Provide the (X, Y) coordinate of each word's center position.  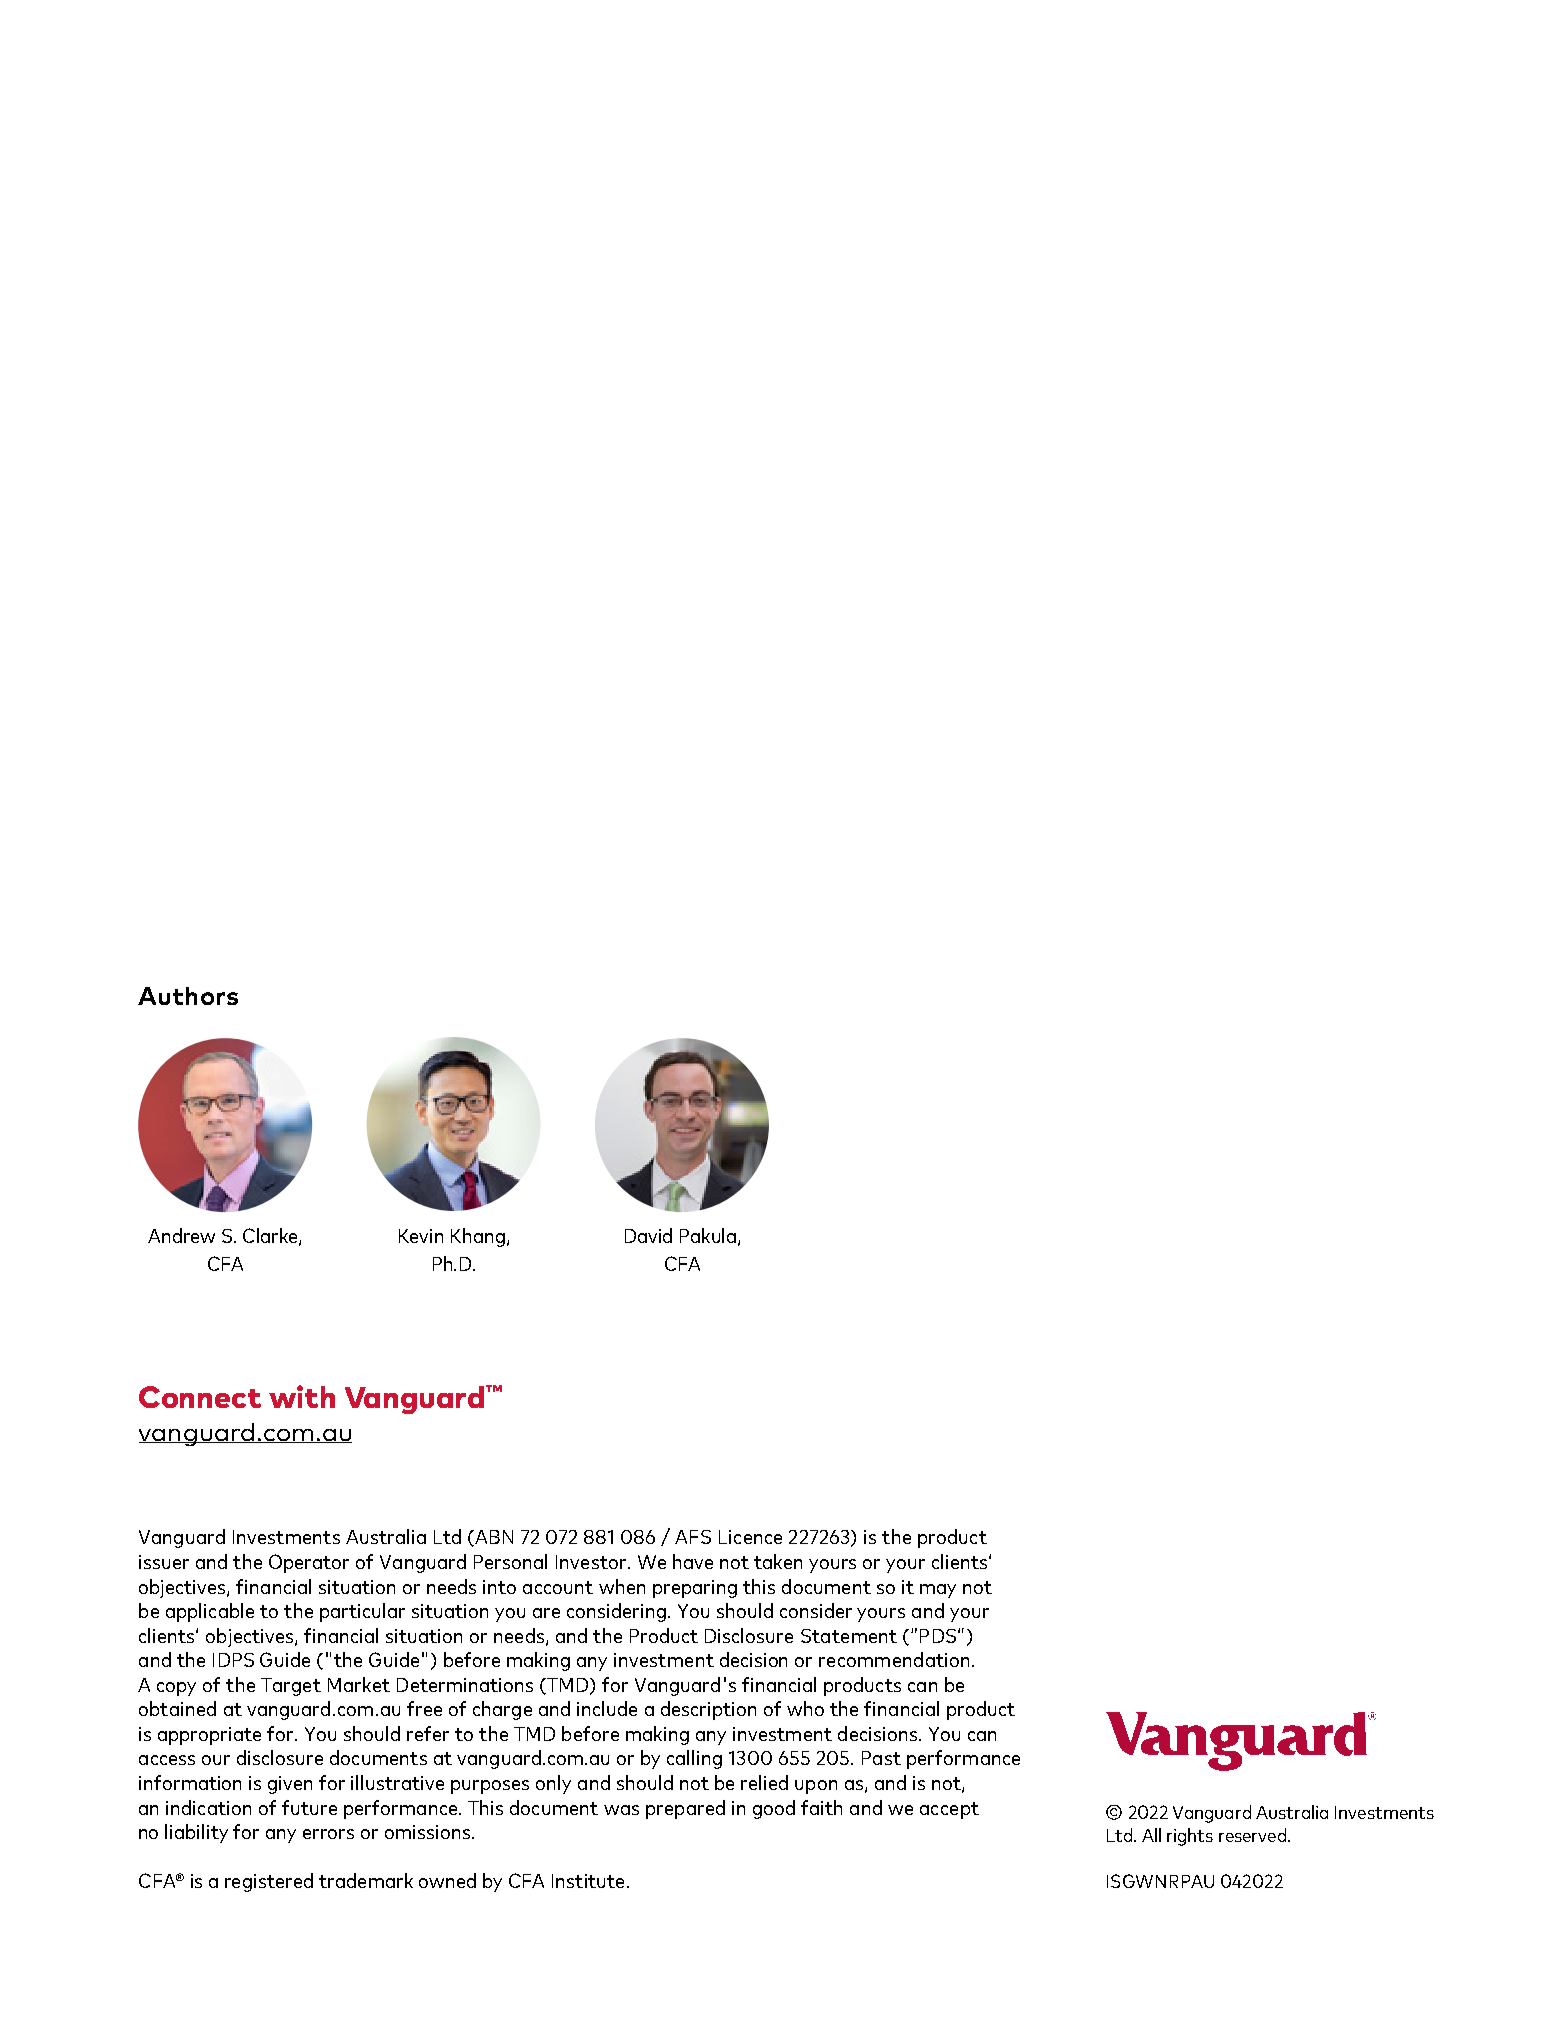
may (938, 1591)
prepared (685, 1809)
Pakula (708, 1235)
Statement (849, 1636)
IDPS (233, 1660)
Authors (188, 996)
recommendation (894, 1659)
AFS (693, 1537)
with (302, 1396)
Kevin (421, 1236)
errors (328, 1834)
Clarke (271, 1237)
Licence (750, 1537)
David (648, 1235)
